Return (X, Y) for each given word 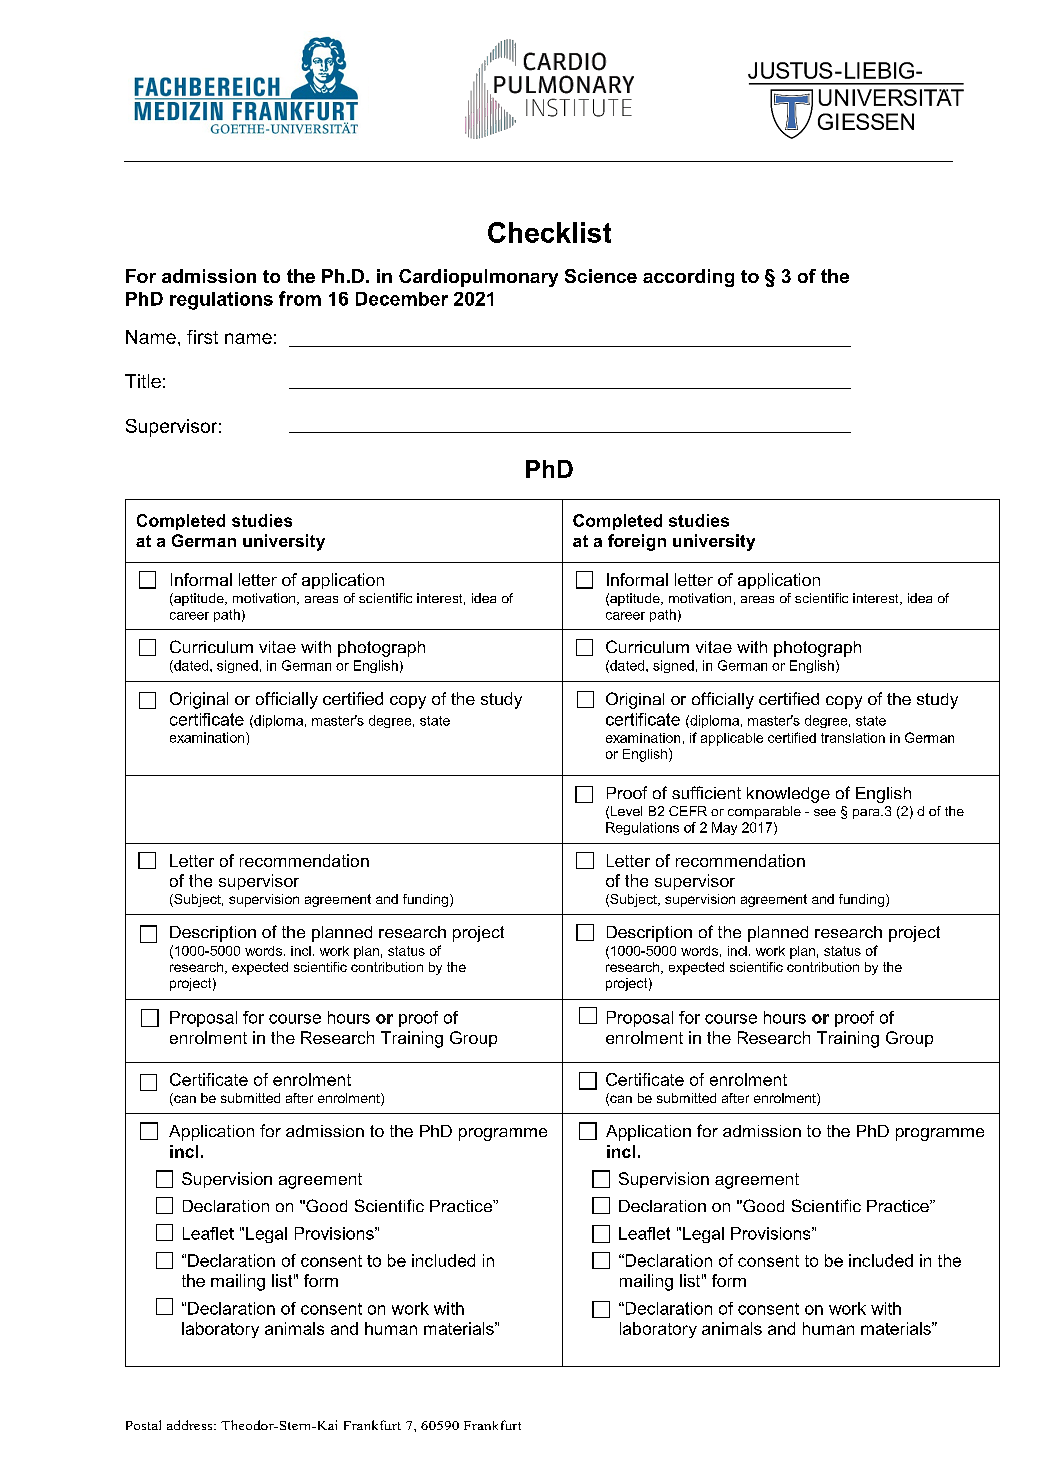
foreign (637, 542)
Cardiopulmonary (478, 278)
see (825, 812)
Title (143, 381)
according (688, 278)
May (724, 828)
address (191, 1425)
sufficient (706, 792)
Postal (143, 1425)
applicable (732, 739)
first (202, 337)
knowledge (788, 795)
